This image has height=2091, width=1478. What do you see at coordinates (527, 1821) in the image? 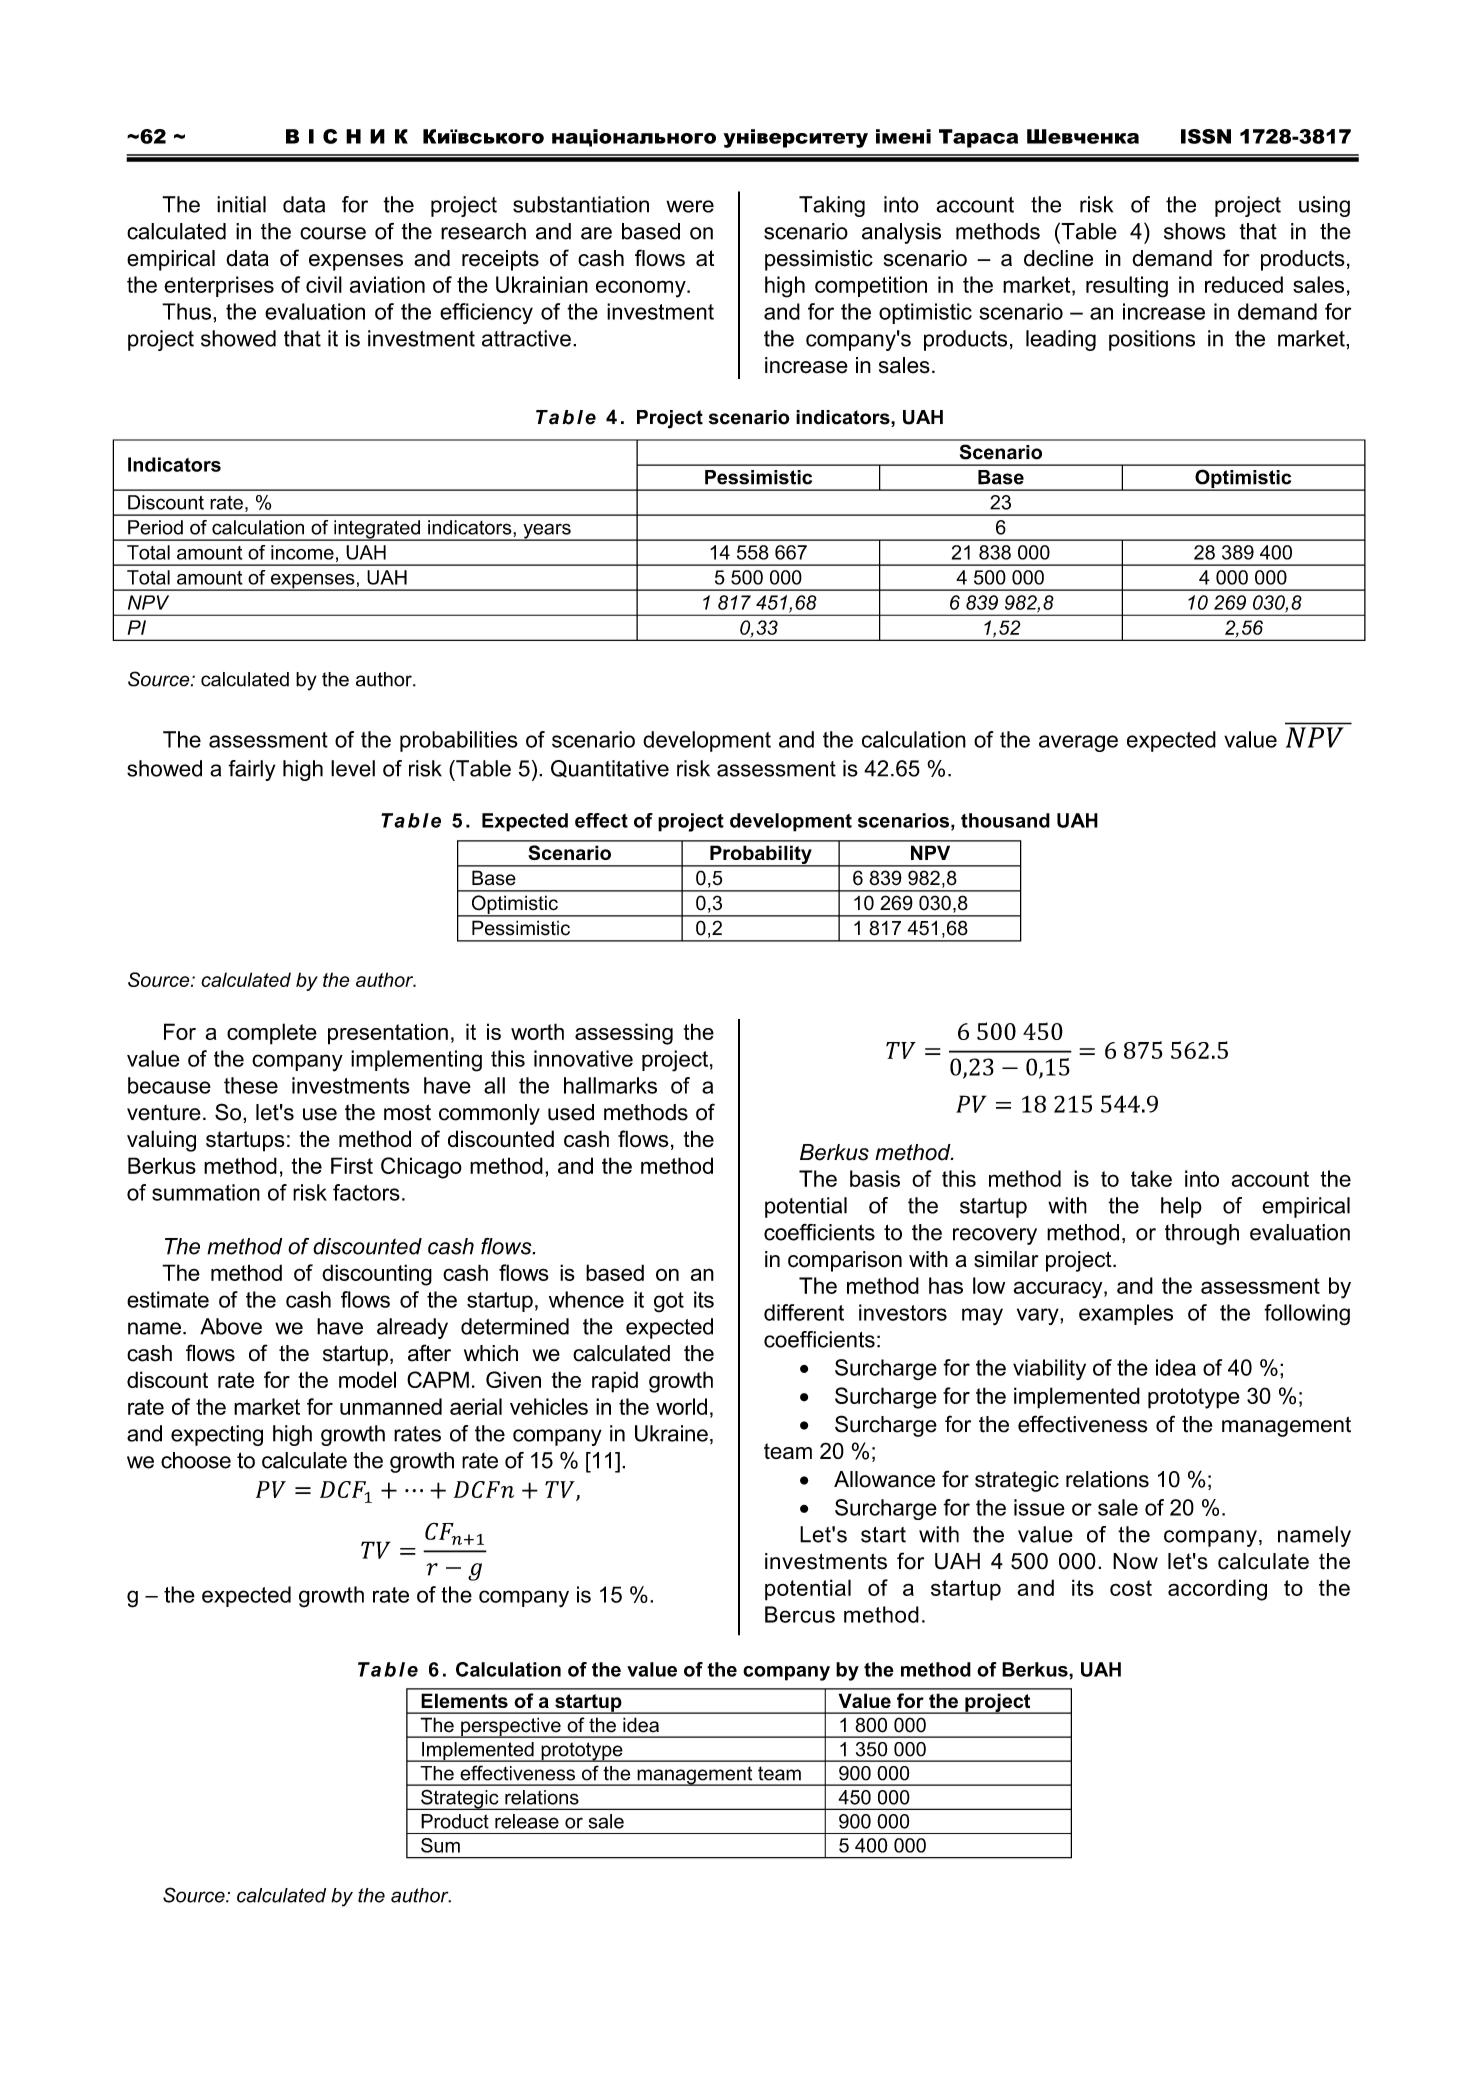
I see `release` at bounding box center [527, 1821].
